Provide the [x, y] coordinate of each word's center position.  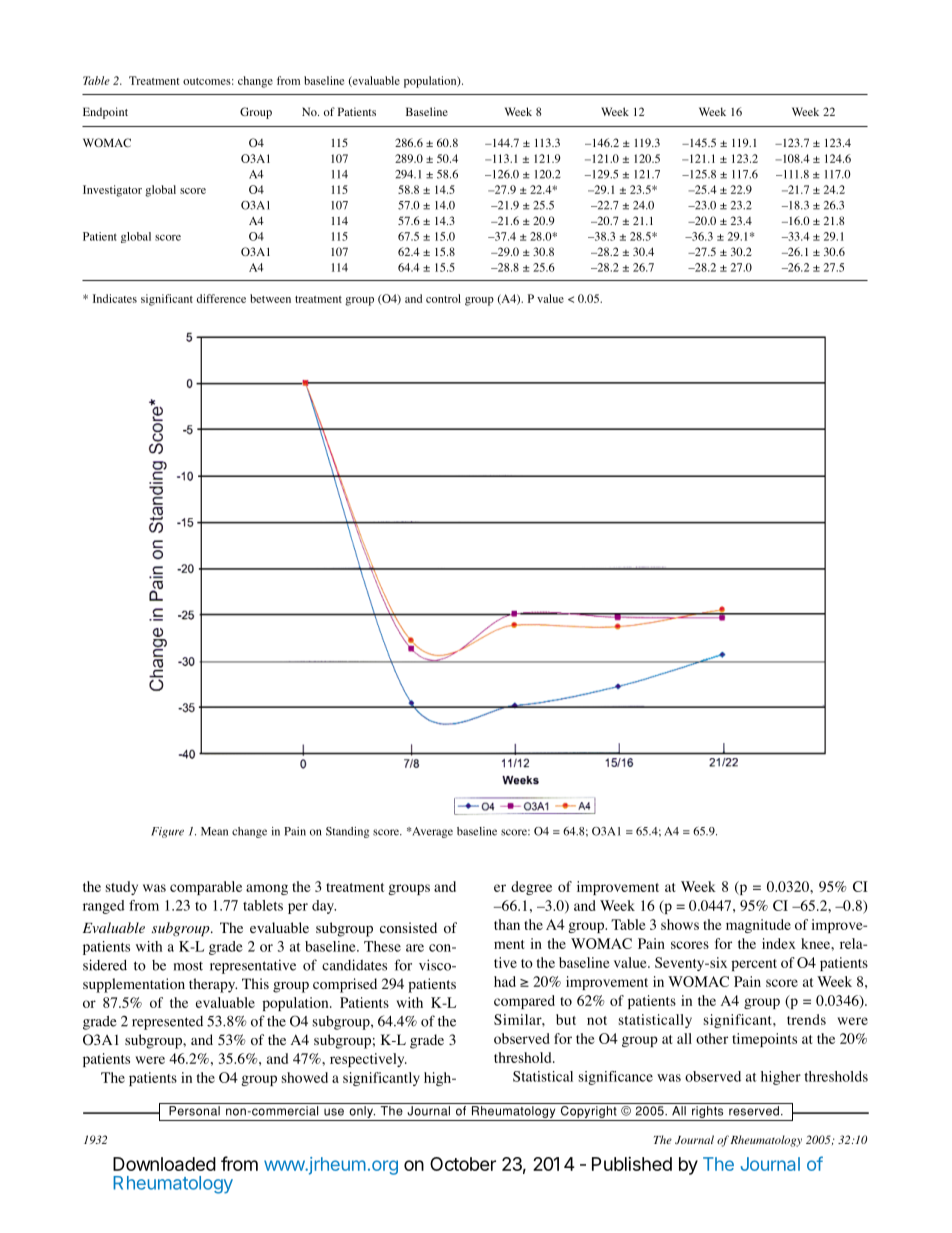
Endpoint [105, 113]
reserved [754, 1111]
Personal [194, 1111]
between [270, 298]
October [463, 1164]
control [443, 298]
